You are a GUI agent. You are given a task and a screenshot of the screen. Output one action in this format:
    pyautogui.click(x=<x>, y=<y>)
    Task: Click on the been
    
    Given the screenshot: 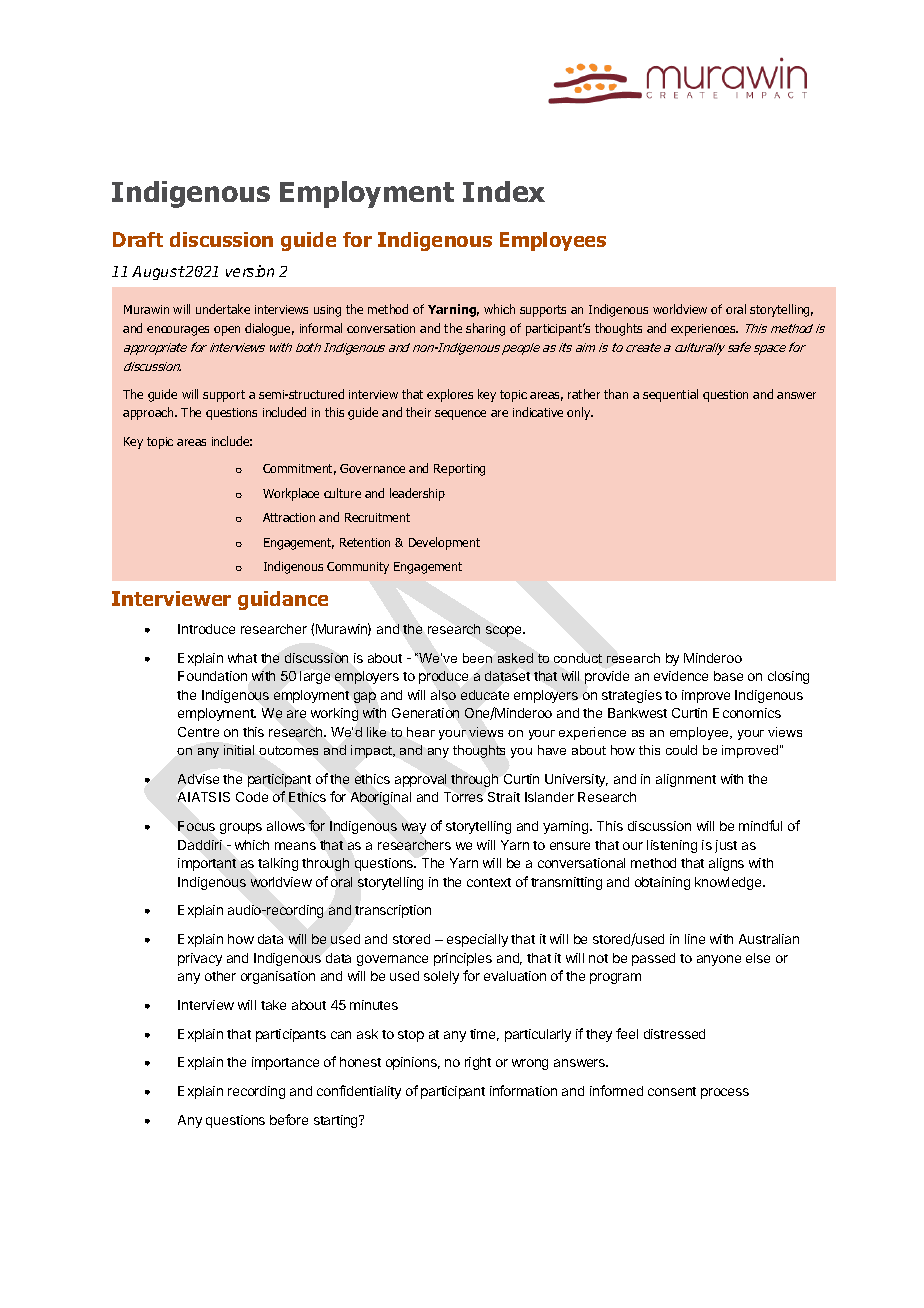 What is the action you would take?
    pyautogui.click(x=477, y=658)
